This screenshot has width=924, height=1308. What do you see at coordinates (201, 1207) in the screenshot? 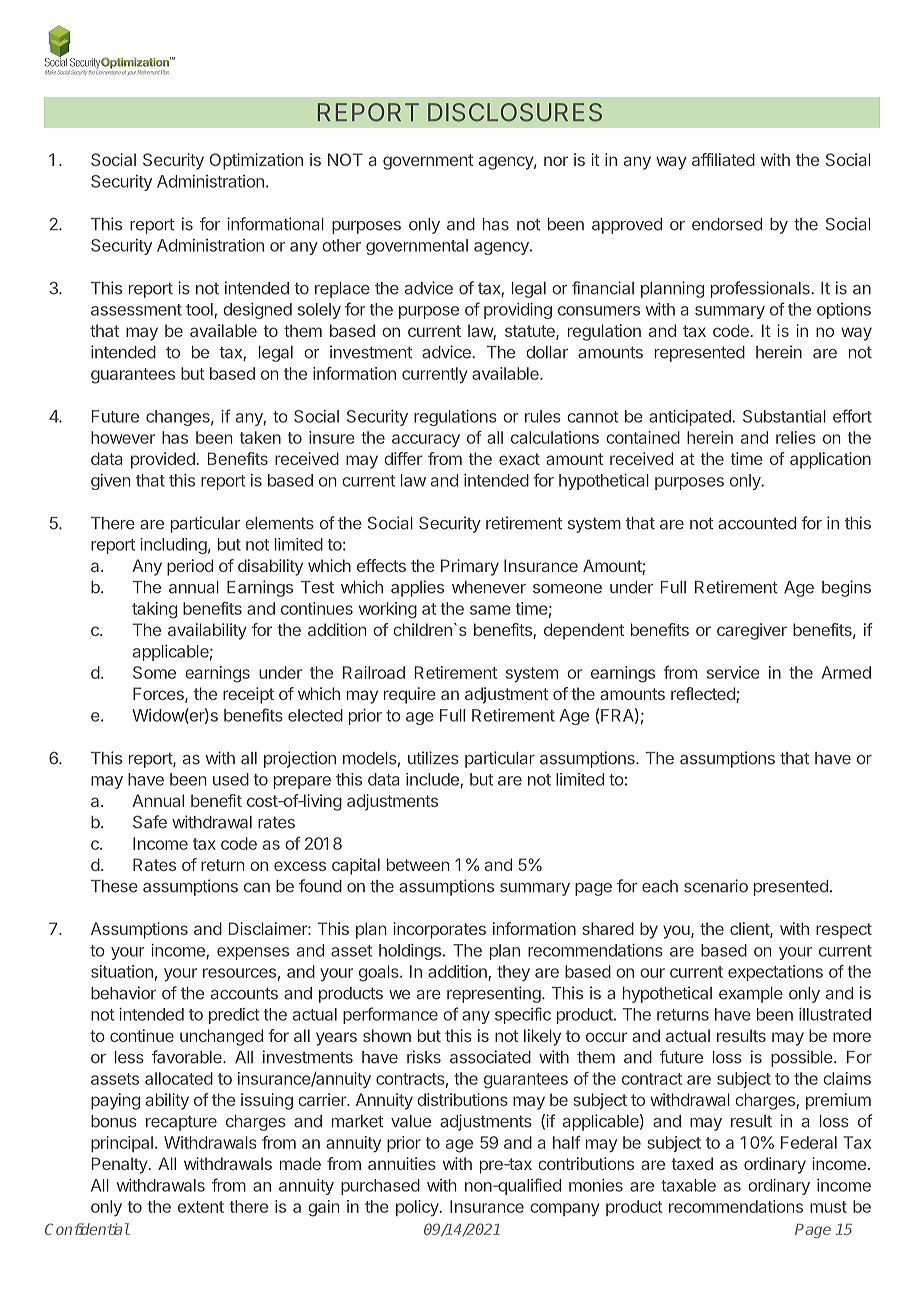
I see `extent` at bounding box center [201, 1207].
